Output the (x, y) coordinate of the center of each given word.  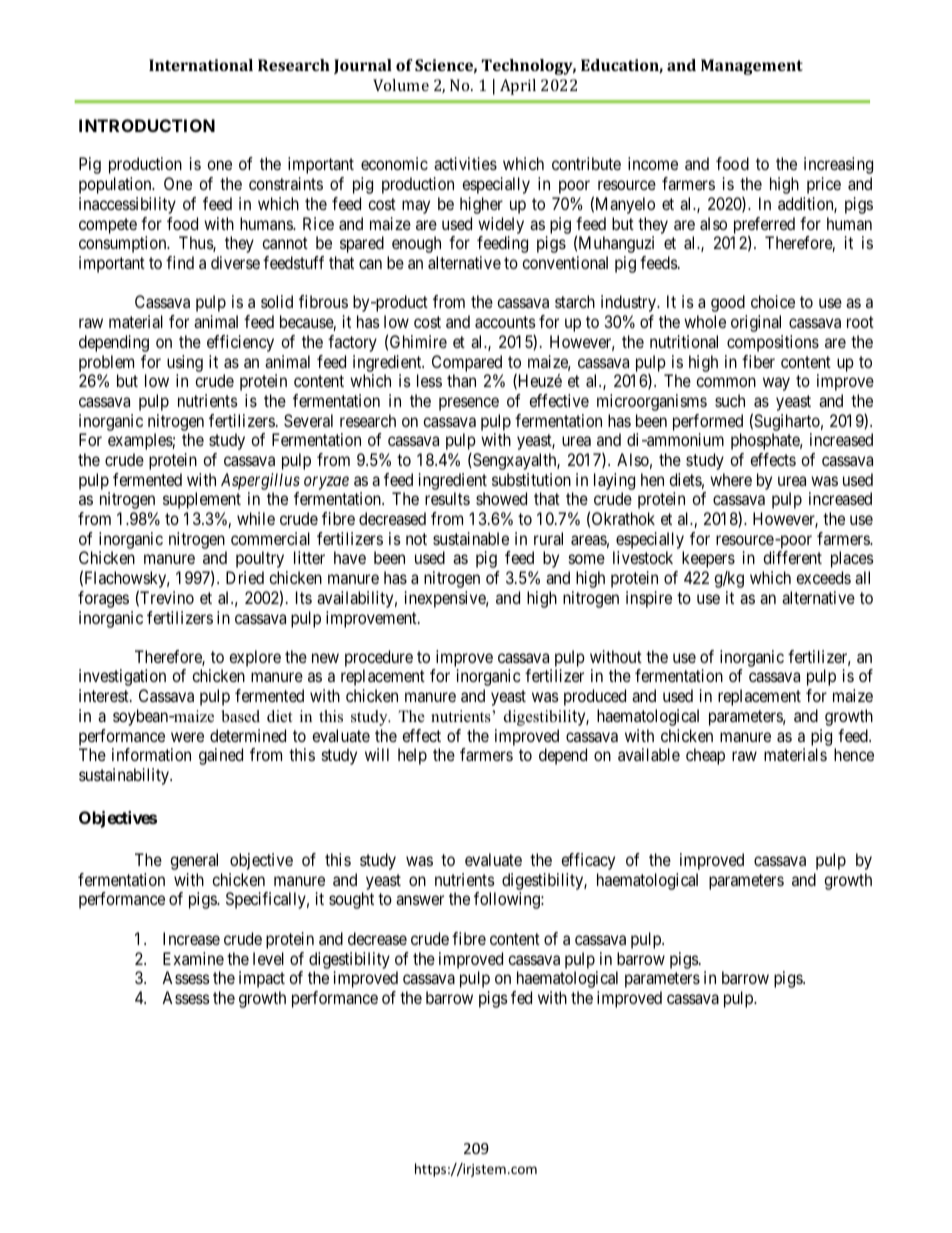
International (201, 65)
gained (221, 756)
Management (752, 67)
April (518, 87)
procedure (379, 660)
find (180, 262)
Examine (193, 958)
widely (501, 225)
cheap (705, 756)
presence (469, 404)
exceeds (823, 577)
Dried (245, 577)
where (731, 479)
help (412, 756)
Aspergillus (260, 481)
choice (773, 301)
